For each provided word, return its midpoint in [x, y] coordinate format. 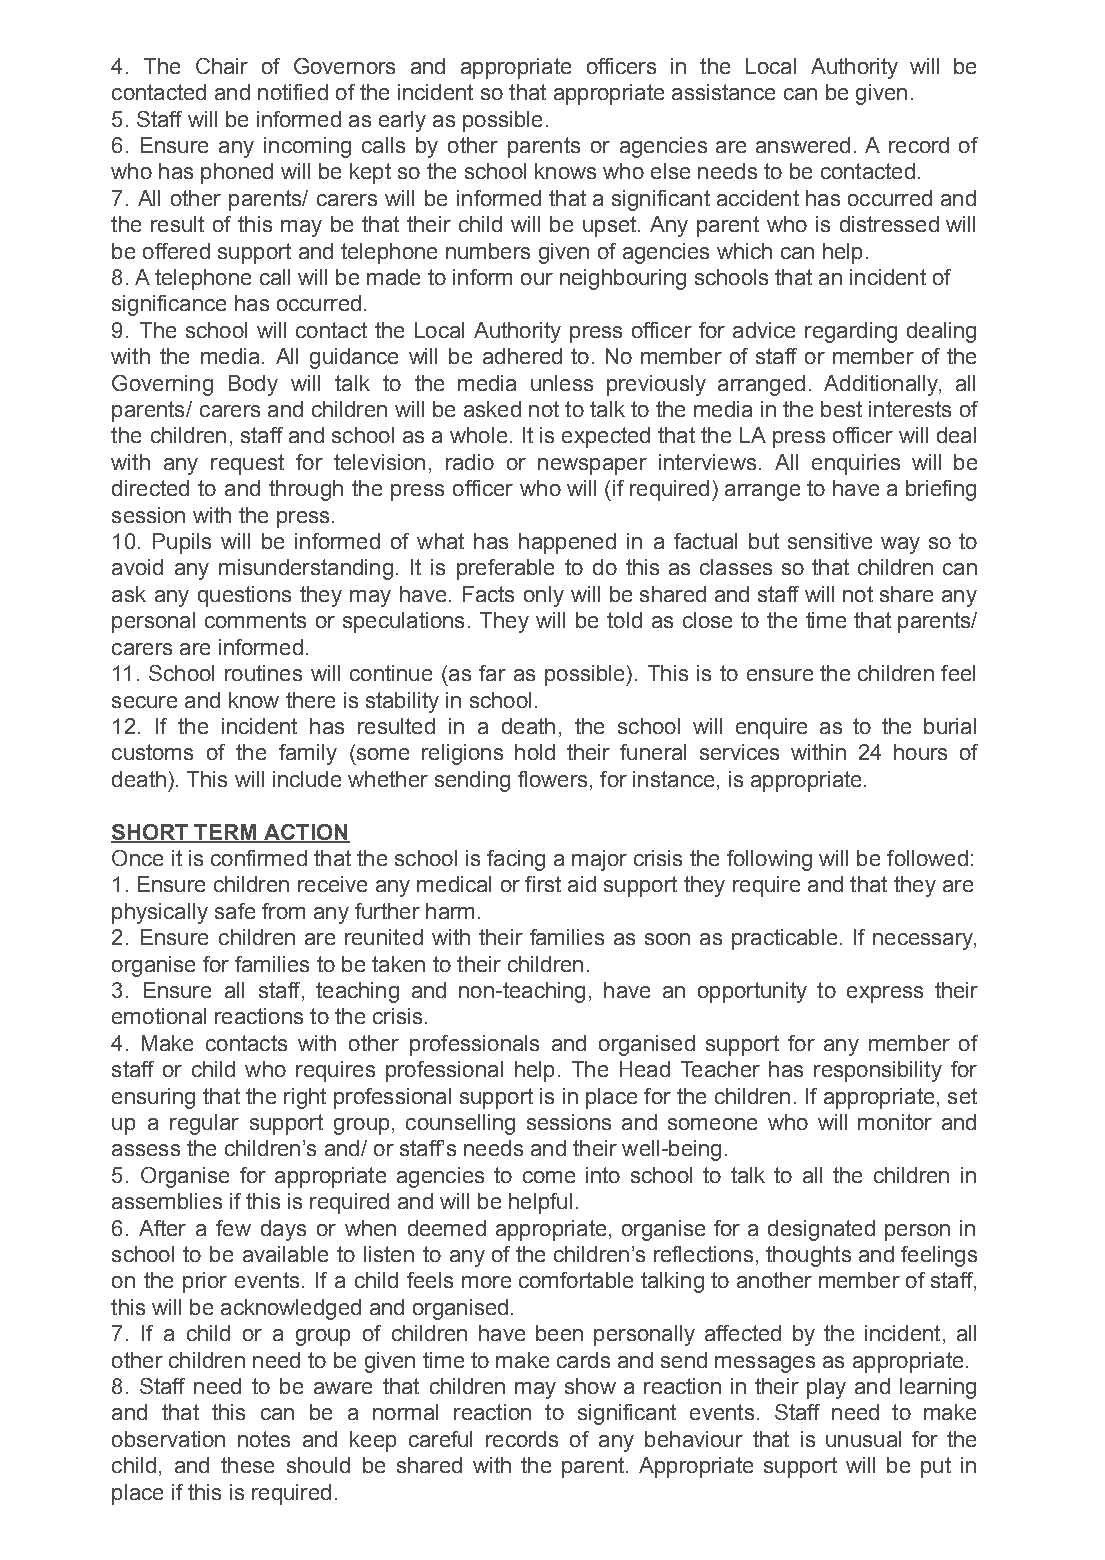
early [402, 121]
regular [204, 1124]
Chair [222, 66]
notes [264, 1439]
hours [920, 752]
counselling [460, 1124]
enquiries [856, 464]
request [247, 464]
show [590, 1386]
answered [803, 145]
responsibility [878, 1071]
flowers [552, 779]
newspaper [592, 466]
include [307, 779]
